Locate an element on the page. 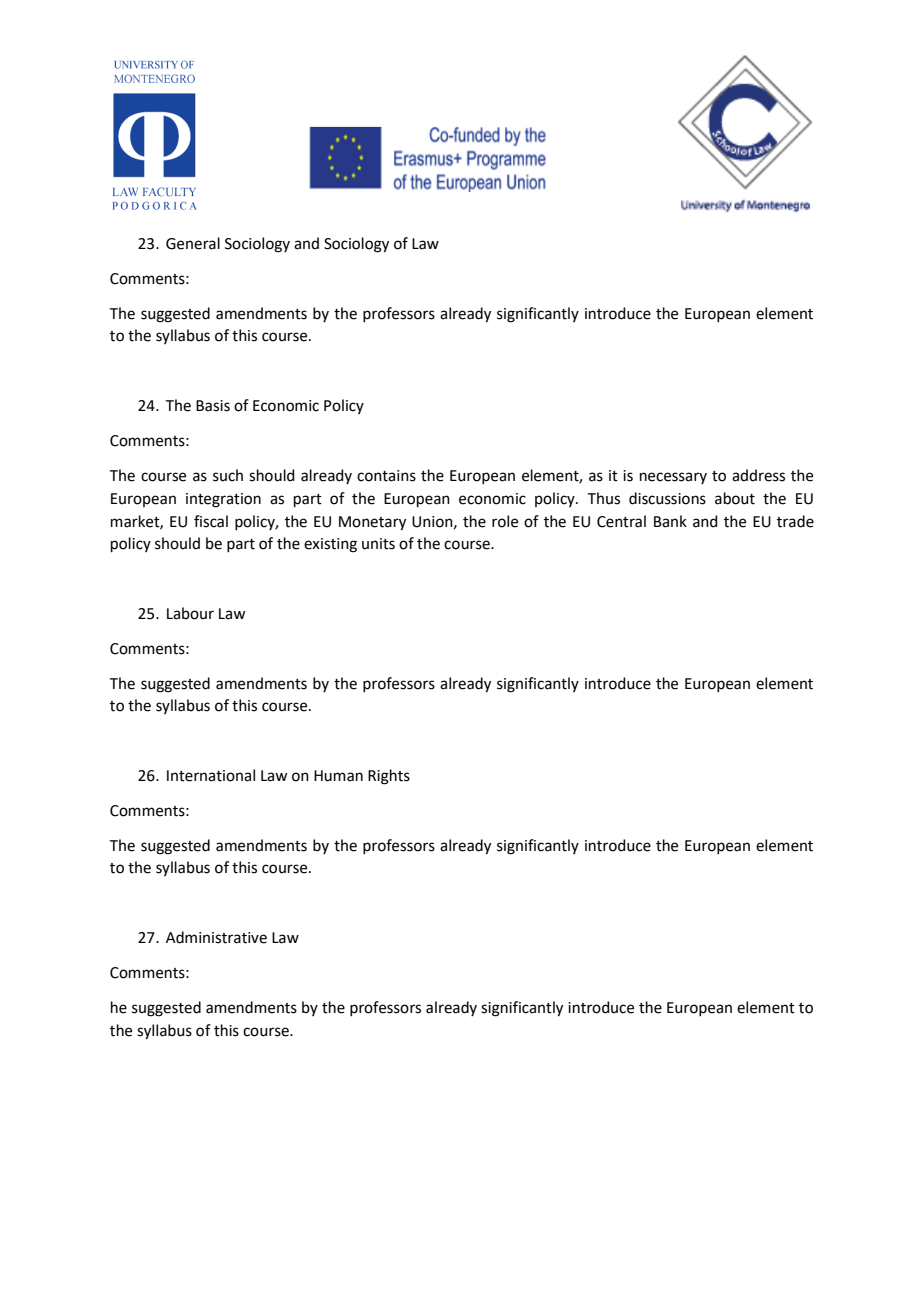  Basis is located at coordinates (213, 406).
